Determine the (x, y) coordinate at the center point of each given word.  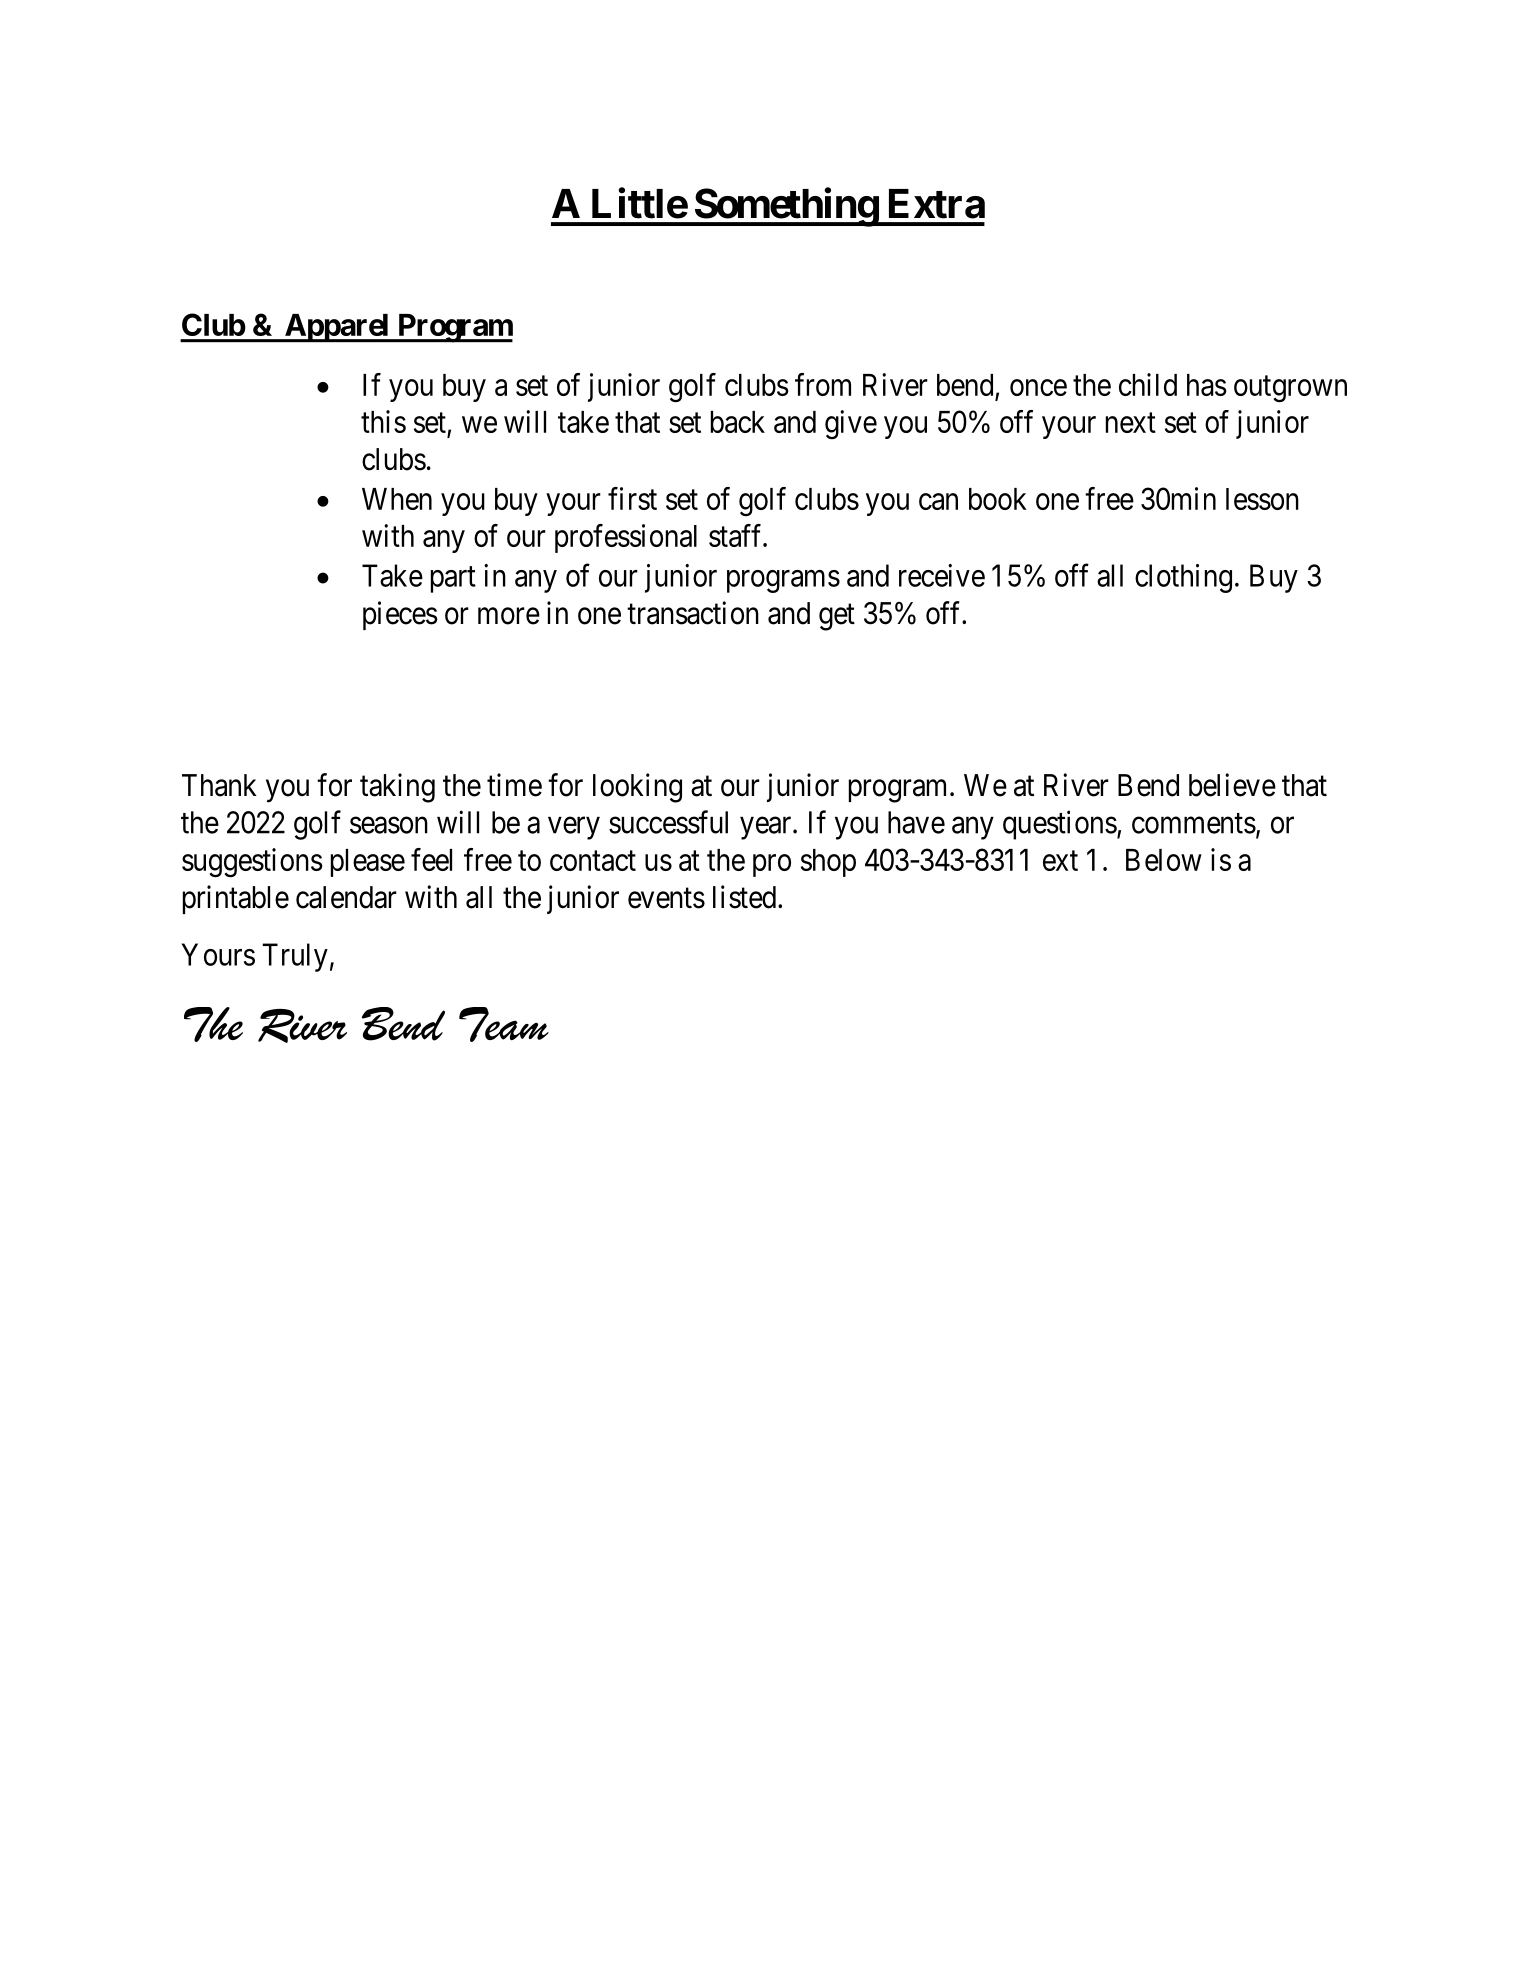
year (767, 828)
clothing (1183, 578)
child (1148, 384)
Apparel (337, 328)
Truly (295, 957)
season (389, 825)
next (1131, 423)
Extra (937, 204)
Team (504, 1024)
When (397, 499)
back (738, 422)
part (453, 580)
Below (1164, 860)
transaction (693, 613)
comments (1194, 823)
